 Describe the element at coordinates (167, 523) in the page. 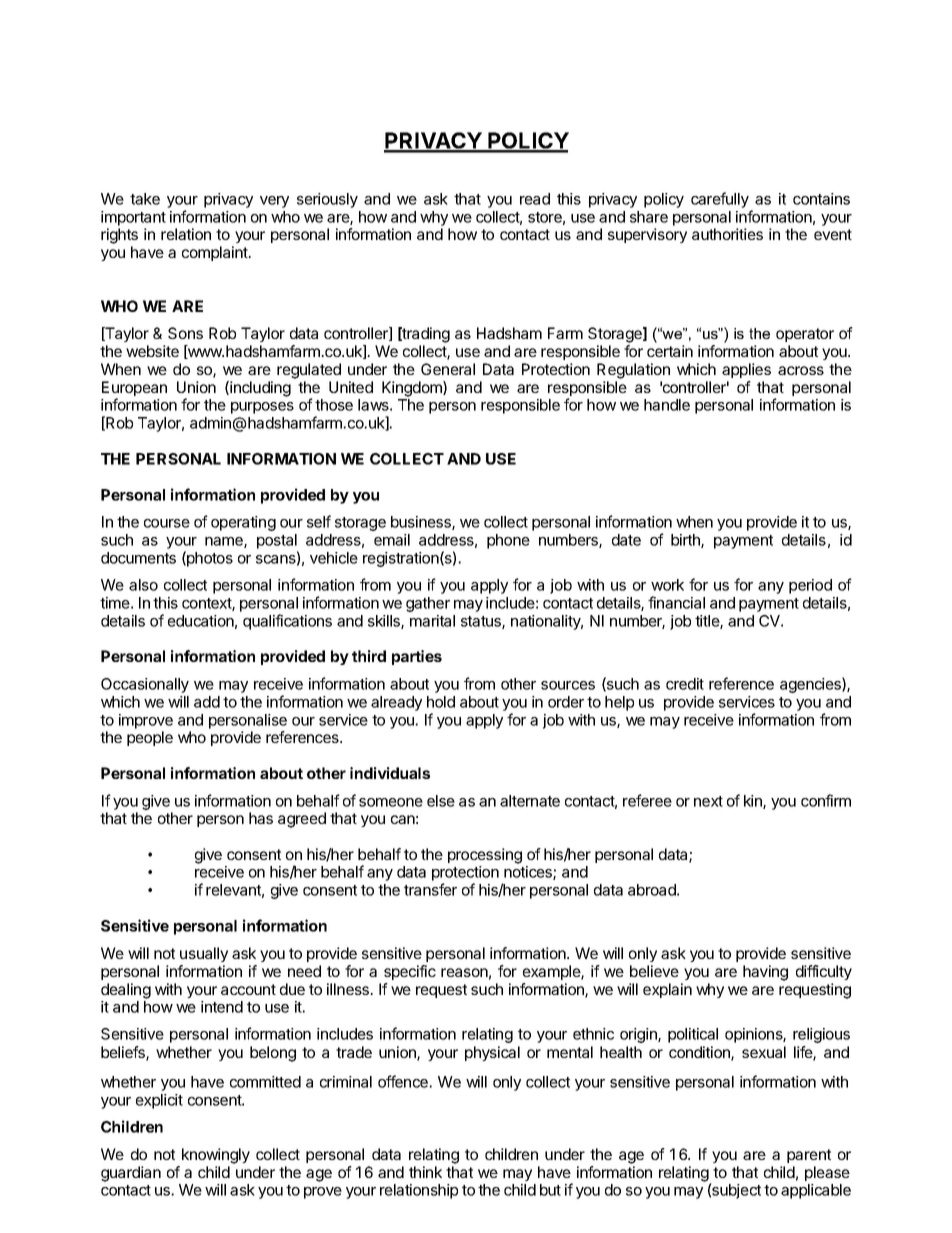

I see `course` at that location.
